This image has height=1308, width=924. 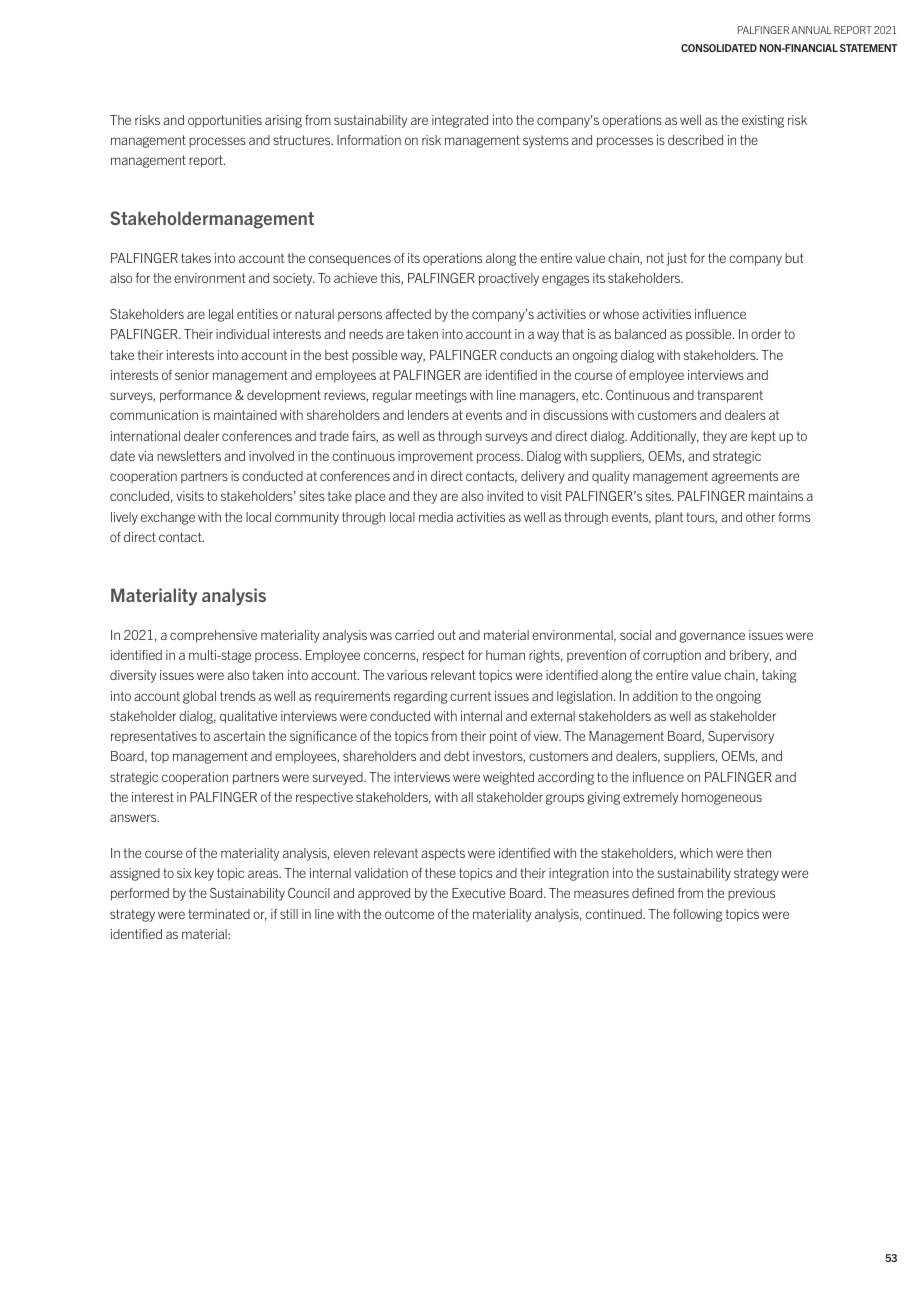 I want to click on previous, so click(x=751, y=894).
